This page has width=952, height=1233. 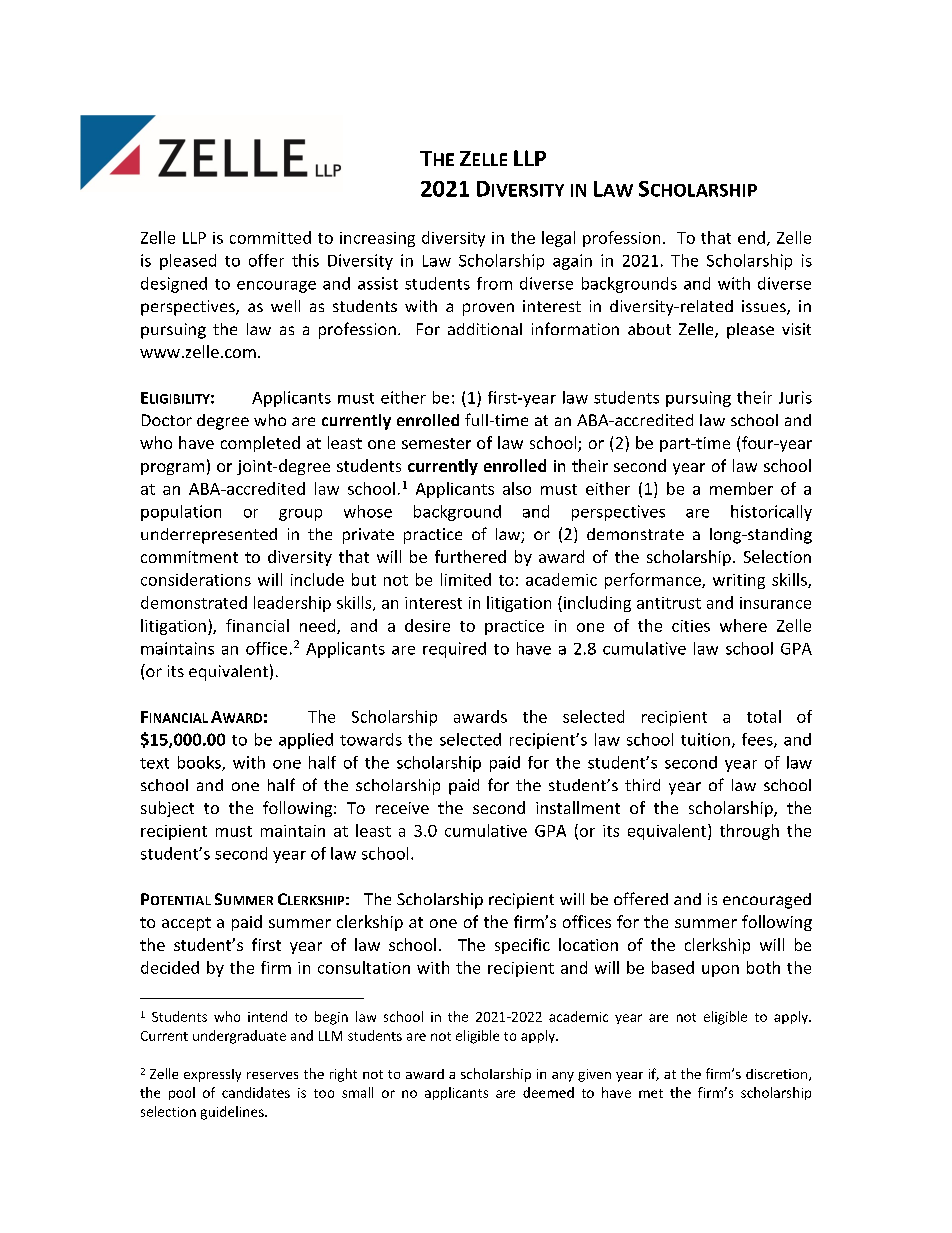 What do you see at coordinates (494, 283) in the page?
I see `from` at bounding box center [494, 283].
